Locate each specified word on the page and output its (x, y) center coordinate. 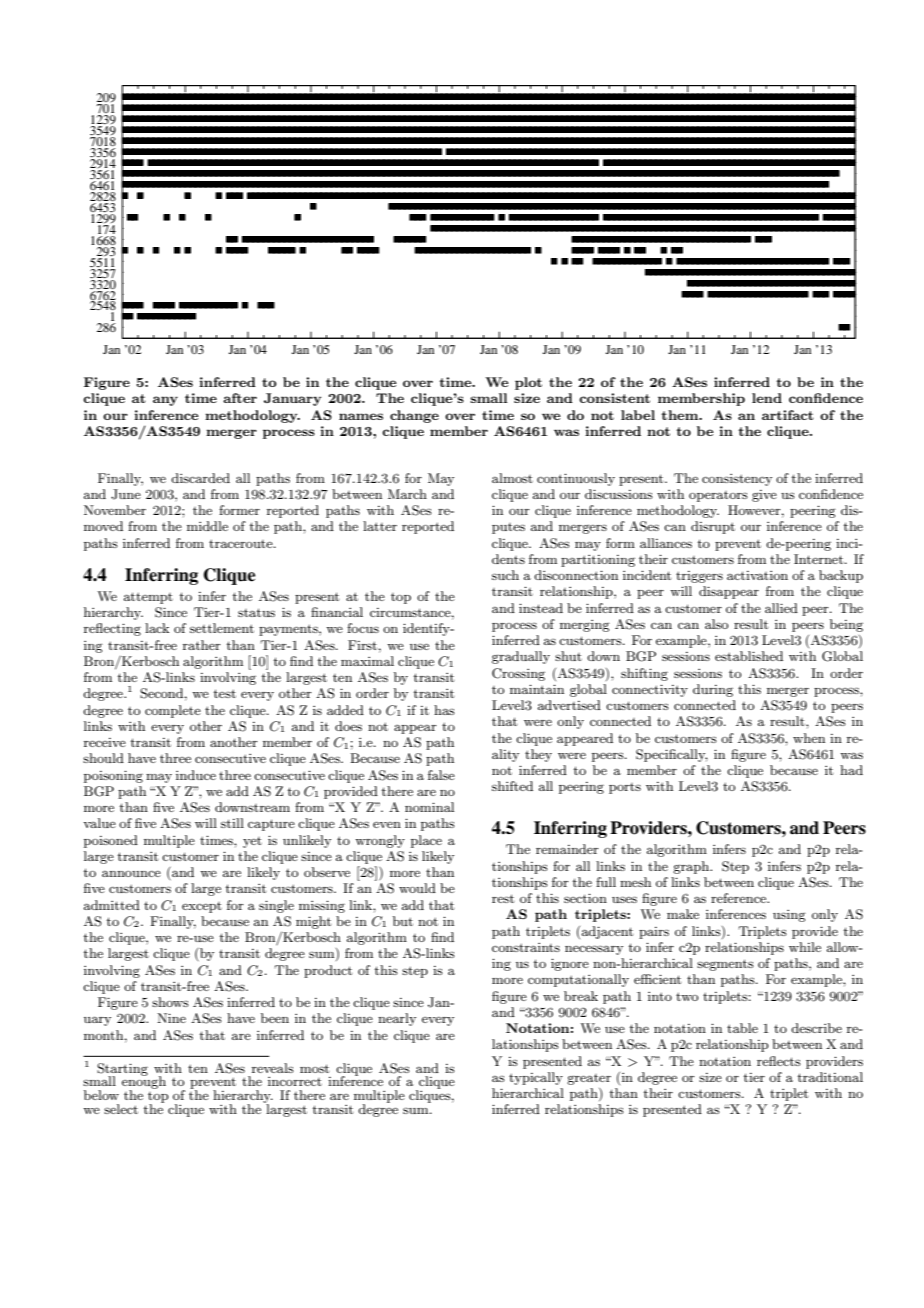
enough (144, 1083)
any (165, 401)
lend (767, 398)
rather (202, 645)
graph (692, 867)
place (426, 841)
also (716, 624)
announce (131, 873)
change (414, 416)
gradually (521, 657)
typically (536, 1078)
